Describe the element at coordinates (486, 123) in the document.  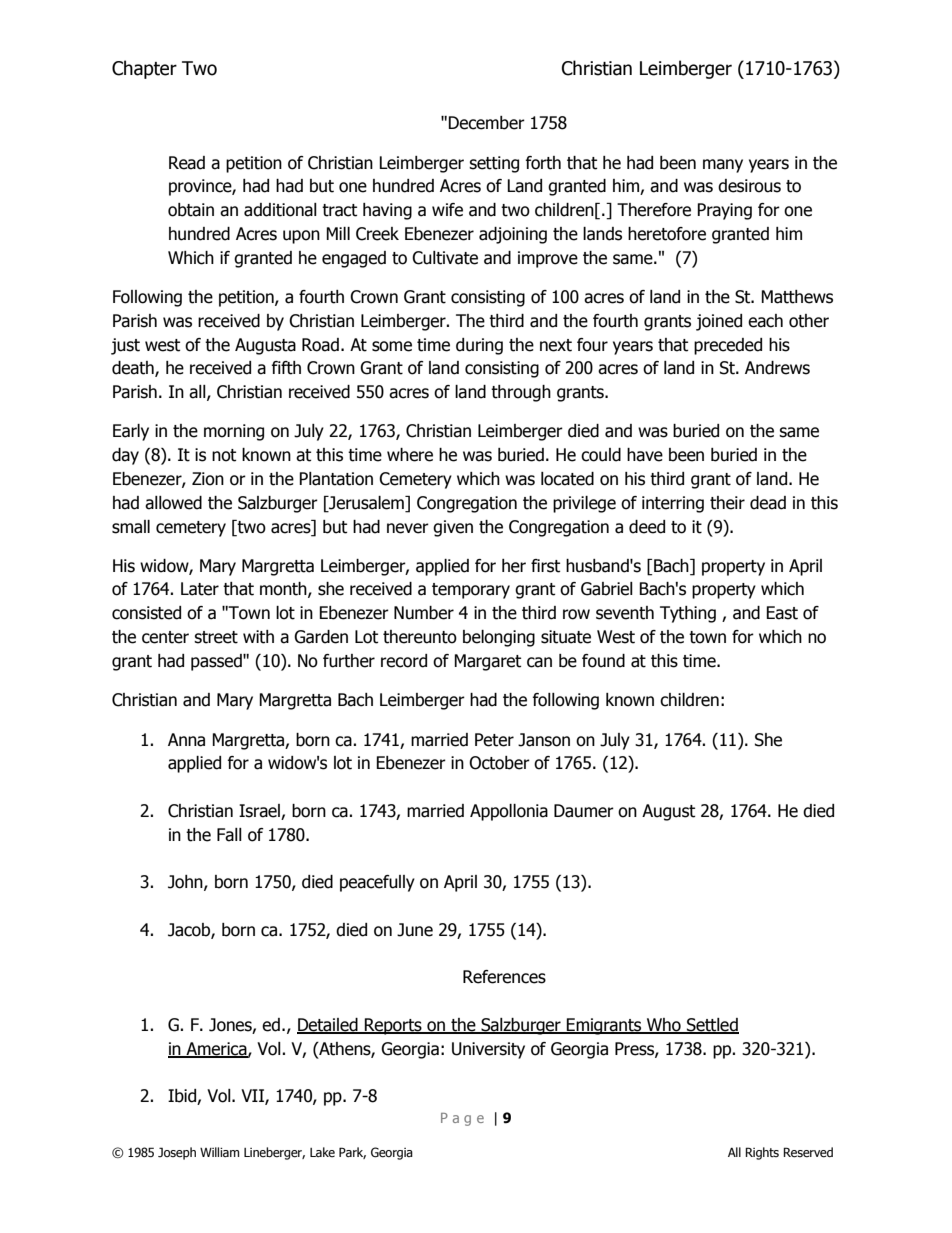
I see `December` at that location.
